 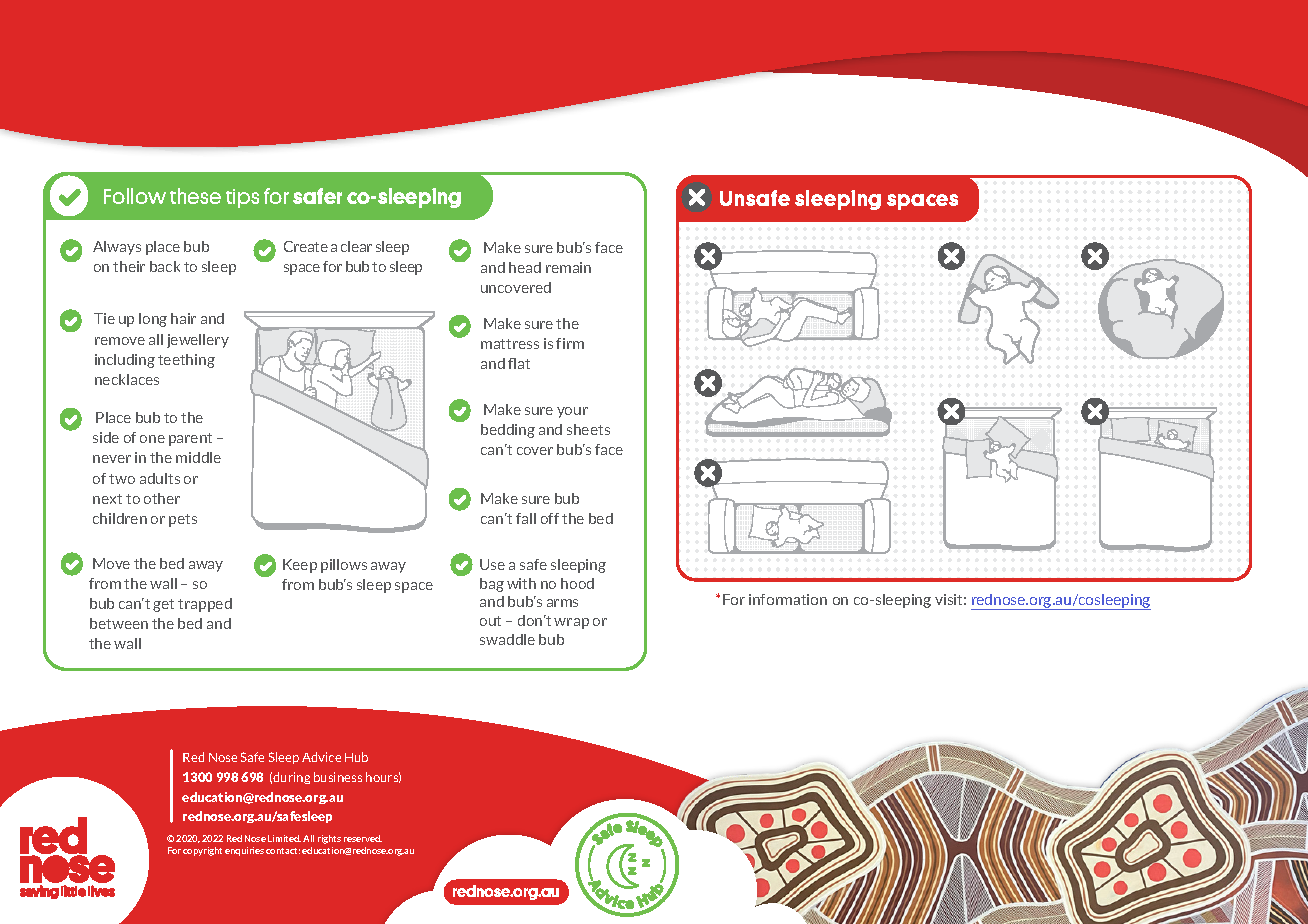 What do you see at coordinates (202, 851) in the screenshot?
I see `copyright` at bounding box center [202, 851].
